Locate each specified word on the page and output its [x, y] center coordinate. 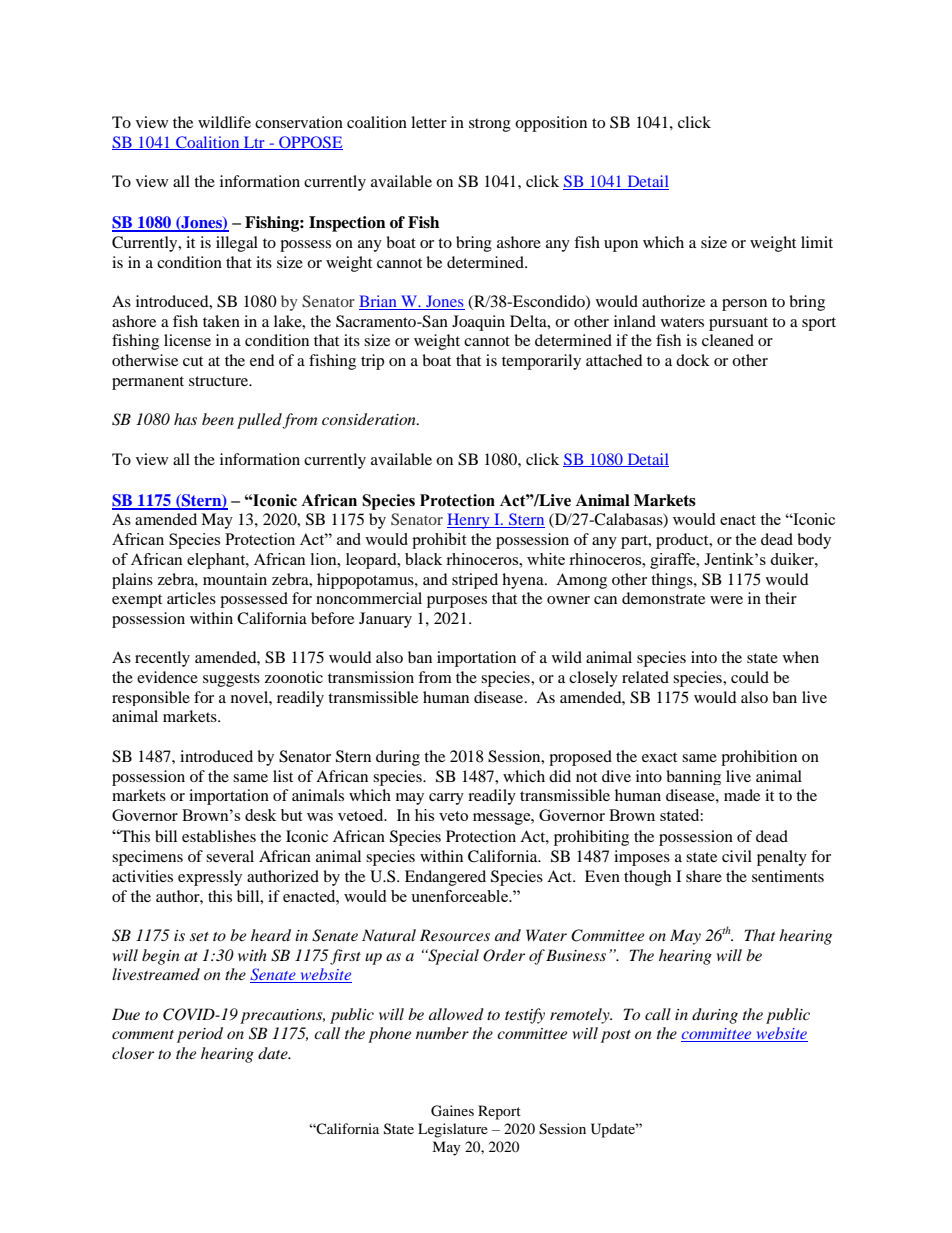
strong [490, 125]
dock [693, 360]
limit [817, 242]
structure [220, 381]
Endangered [445, 878]
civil [737, 856]
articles [191, 598]
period [200, 1035]
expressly [210, 878]
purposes [457, 602]
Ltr [254, 143]
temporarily [541, 362]
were [726, 600]
